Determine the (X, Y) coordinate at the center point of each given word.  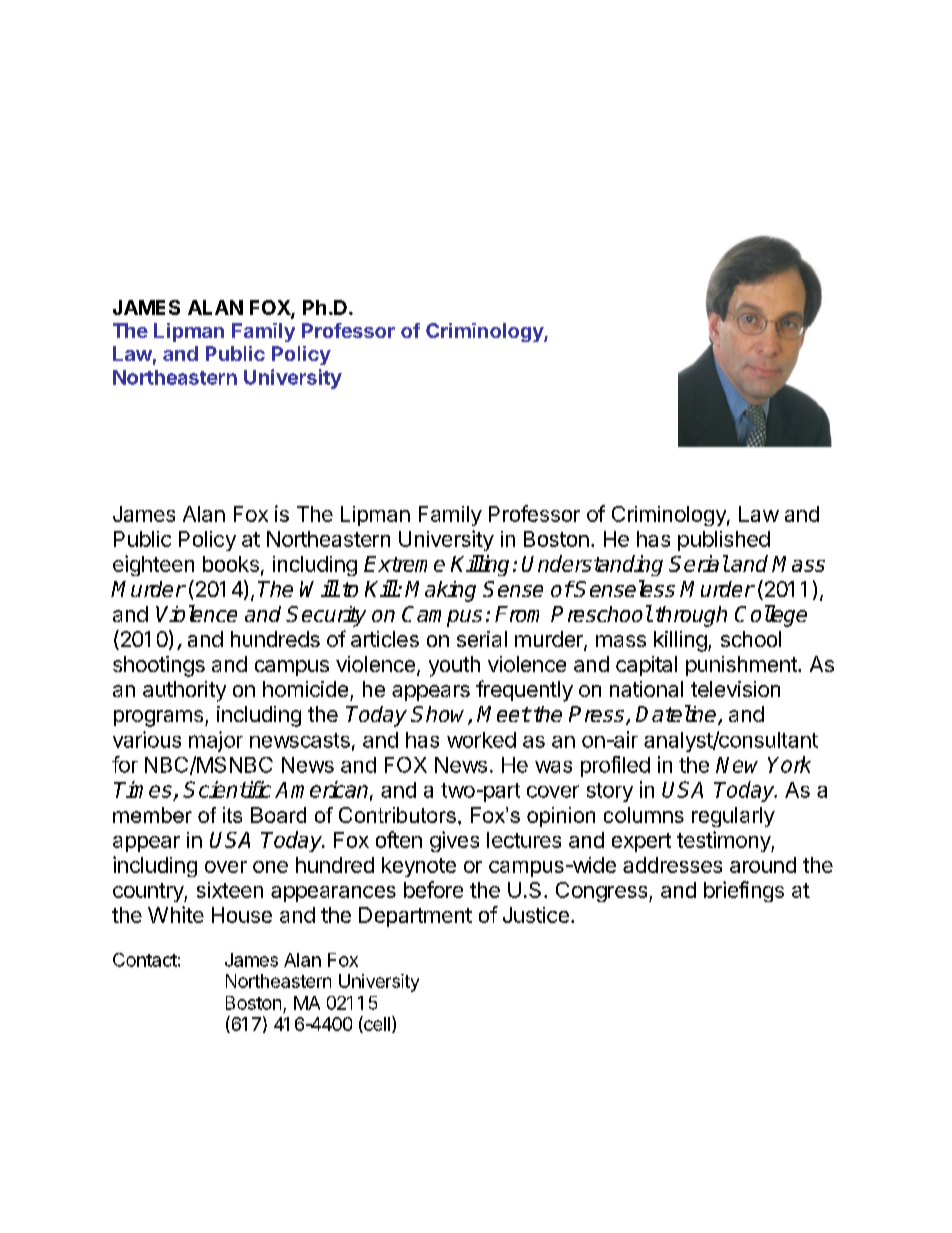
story (610, 792)
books (231, 564)
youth (454, 666)
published (724, 541)
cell (376, 1024)
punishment (742, 666)
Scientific (227, 789)
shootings (159, 666)
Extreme (404, 564)
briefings (744, 891)
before (433, 889)
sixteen (230, 890)
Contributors (397, 815)
